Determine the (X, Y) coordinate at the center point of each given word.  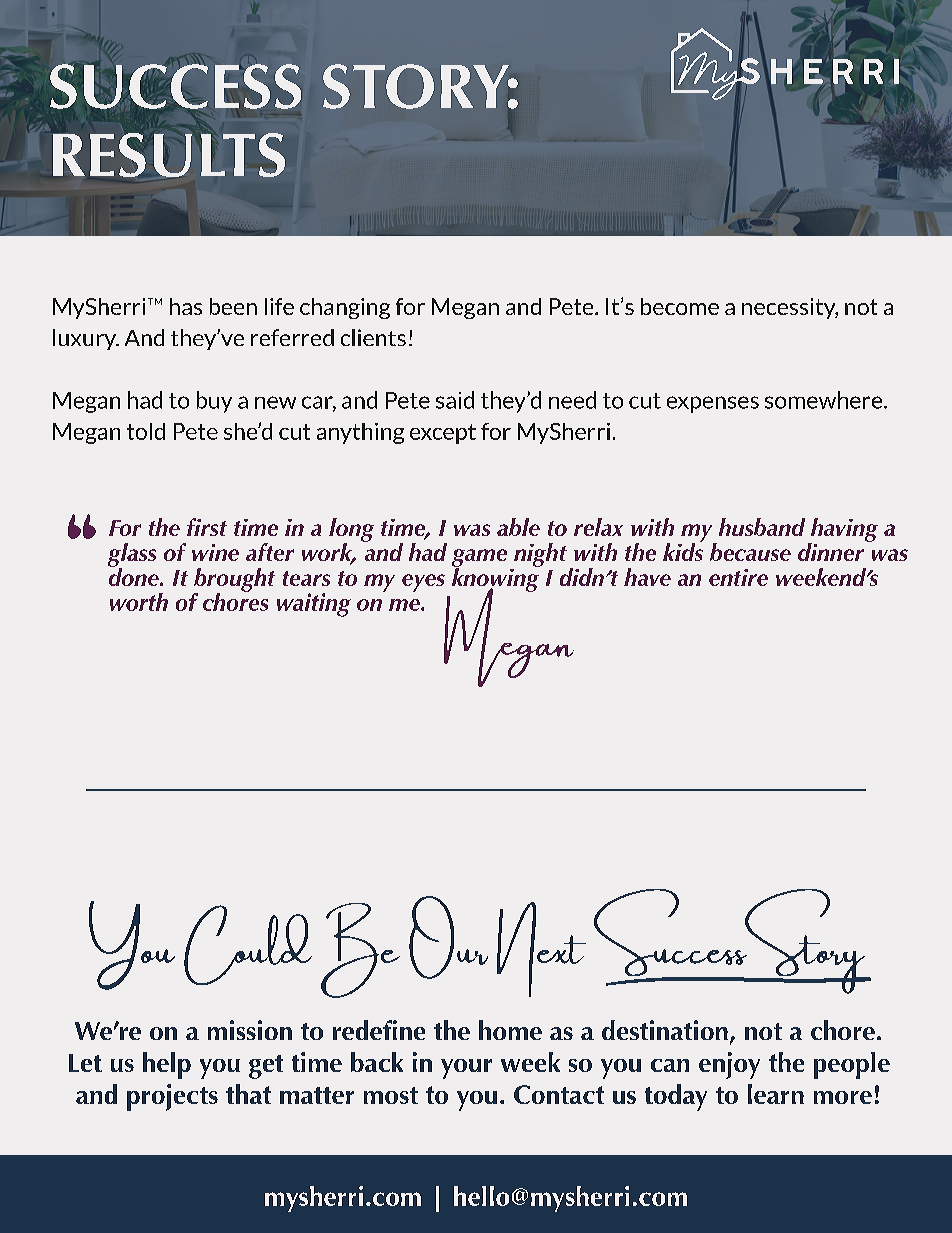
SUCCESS (175, 86)
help (167, 1065)
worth (139, 602)
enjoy (729, 1065)
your (466, 1069)
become (680, 306)
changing (345, 308)
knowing (496, 580)
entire (738, 577)
